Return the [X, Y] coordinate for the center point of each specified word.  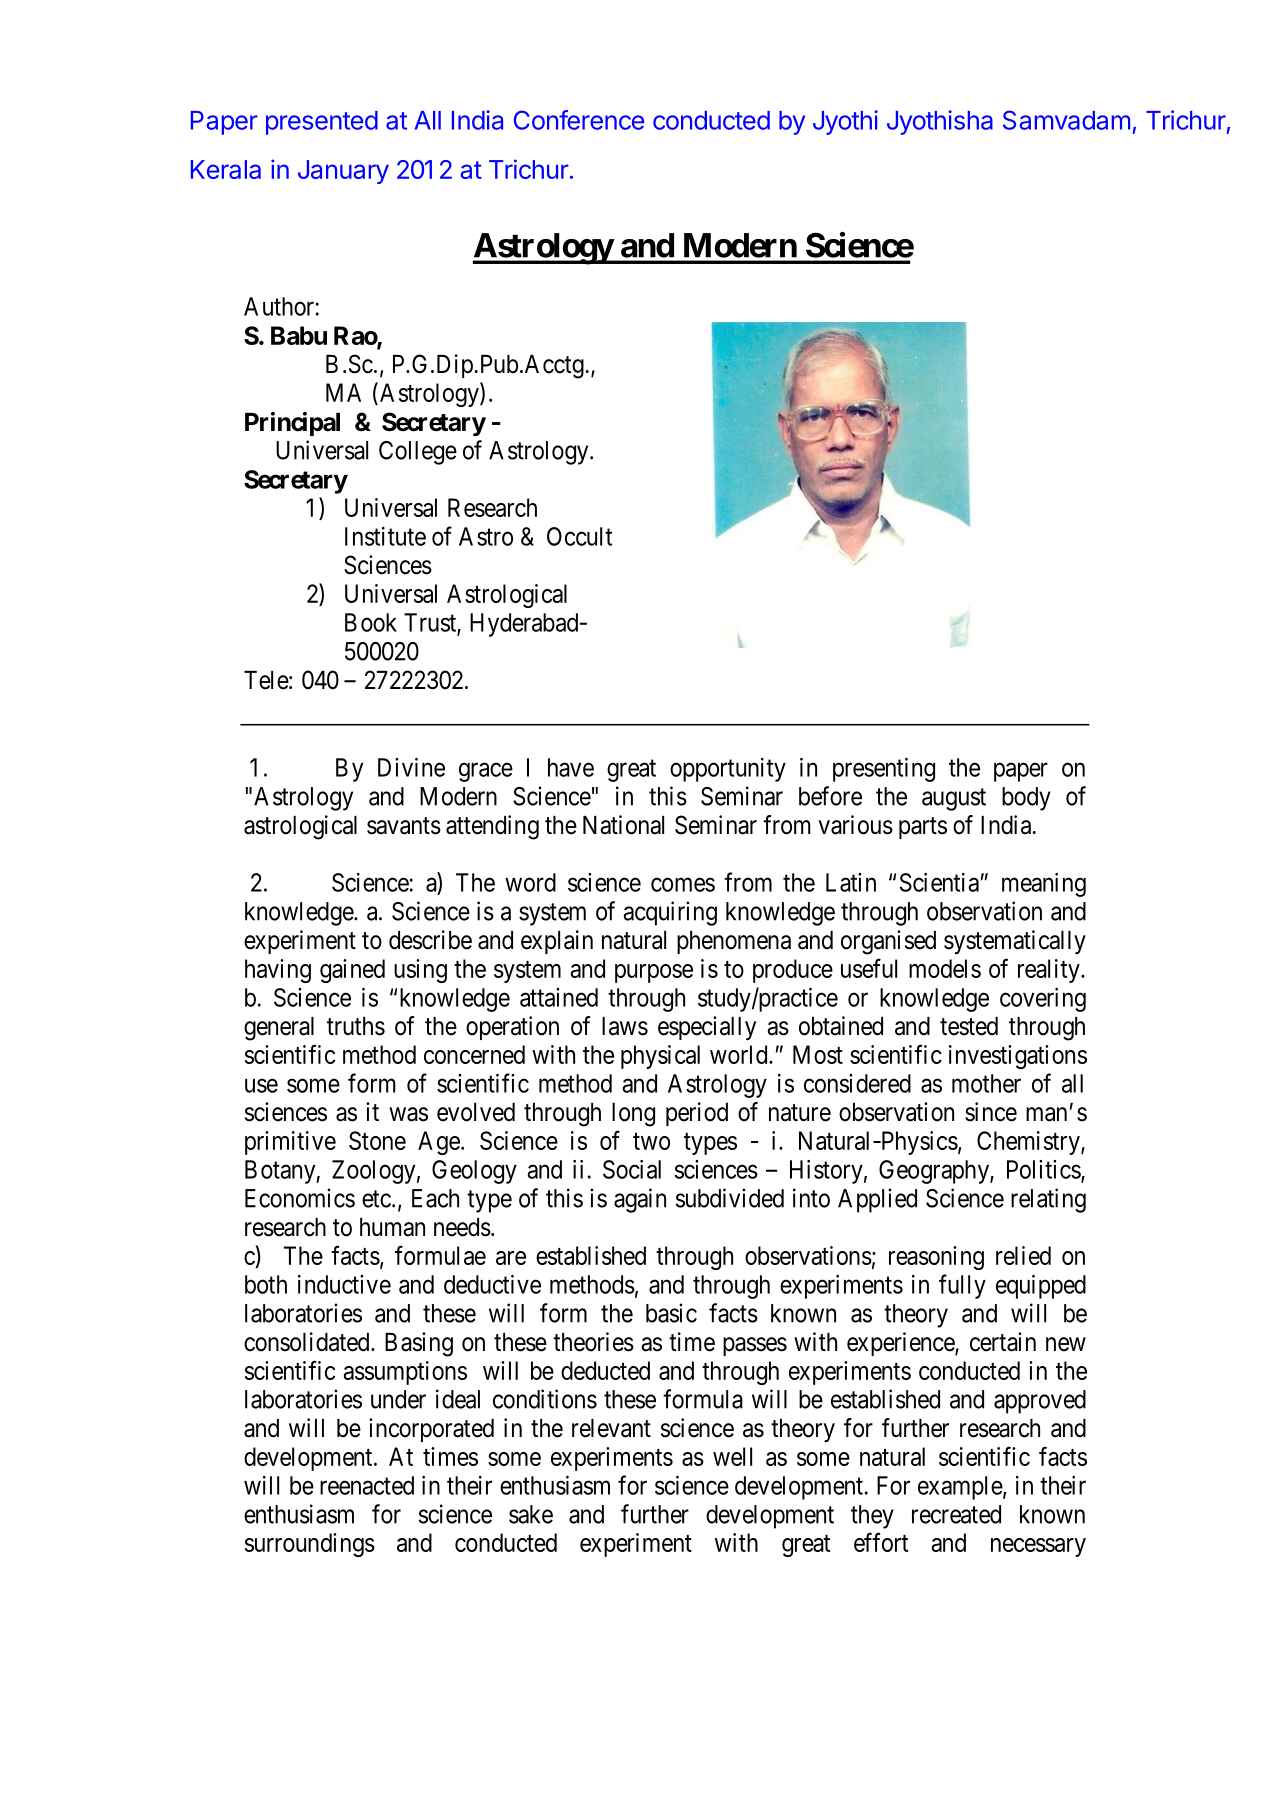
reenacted [367, 1485]
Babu [299, 335]
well [732, 1456]
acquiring [670, 913]
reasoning [936, 1258]
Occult [579, 536]
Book [371, 622]
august [954, 799]
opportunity [728, 770]
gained [352, 971]
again [640, 1200]
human [392, 1227]
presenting [884, 770]
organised [888, 942]
